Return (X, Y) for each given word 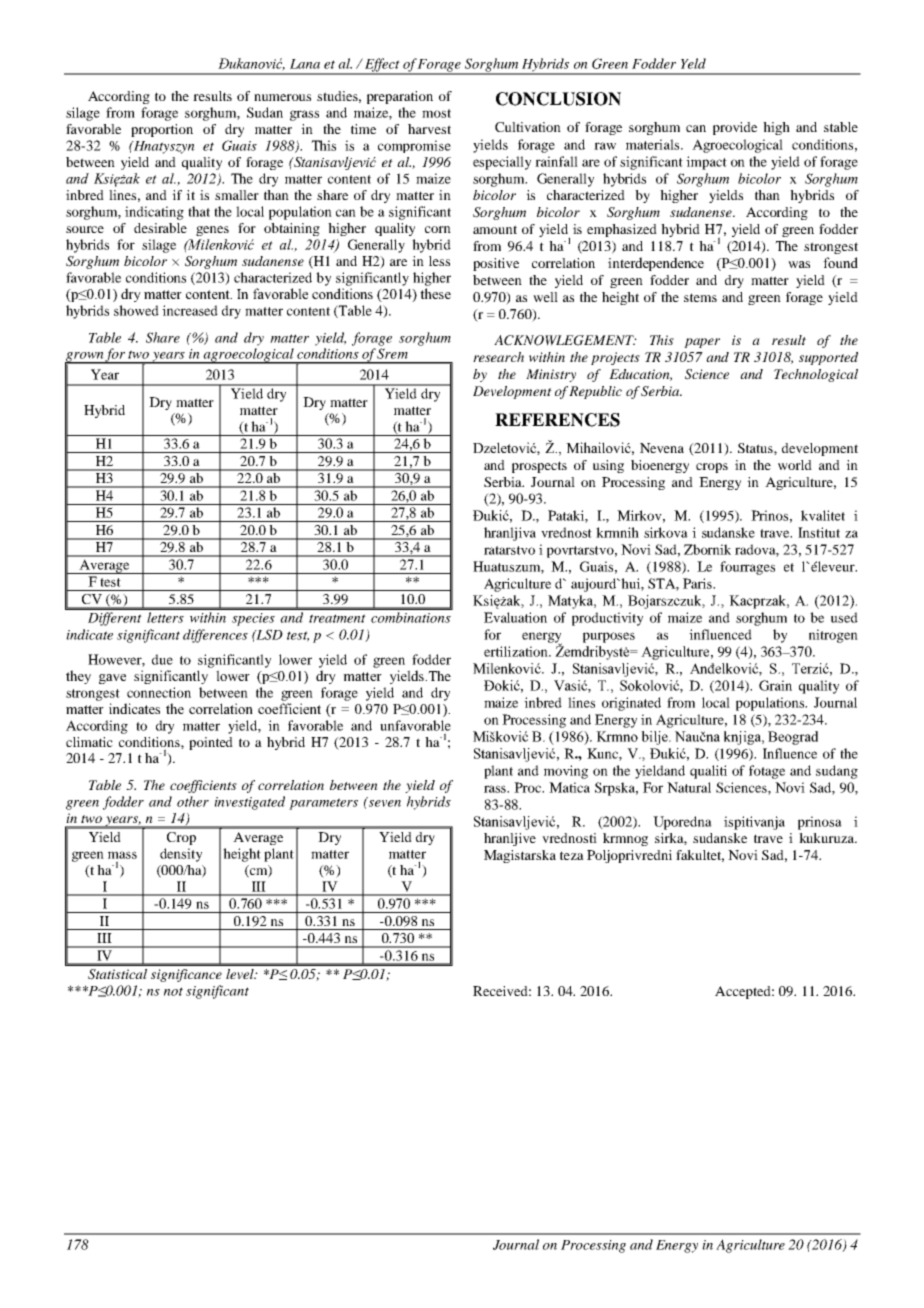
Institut (819, 532)
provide (735, 128)
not (173, 991)
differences (215, 636)
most (436, 113)
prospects (539, 467)
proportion (162, 130)
